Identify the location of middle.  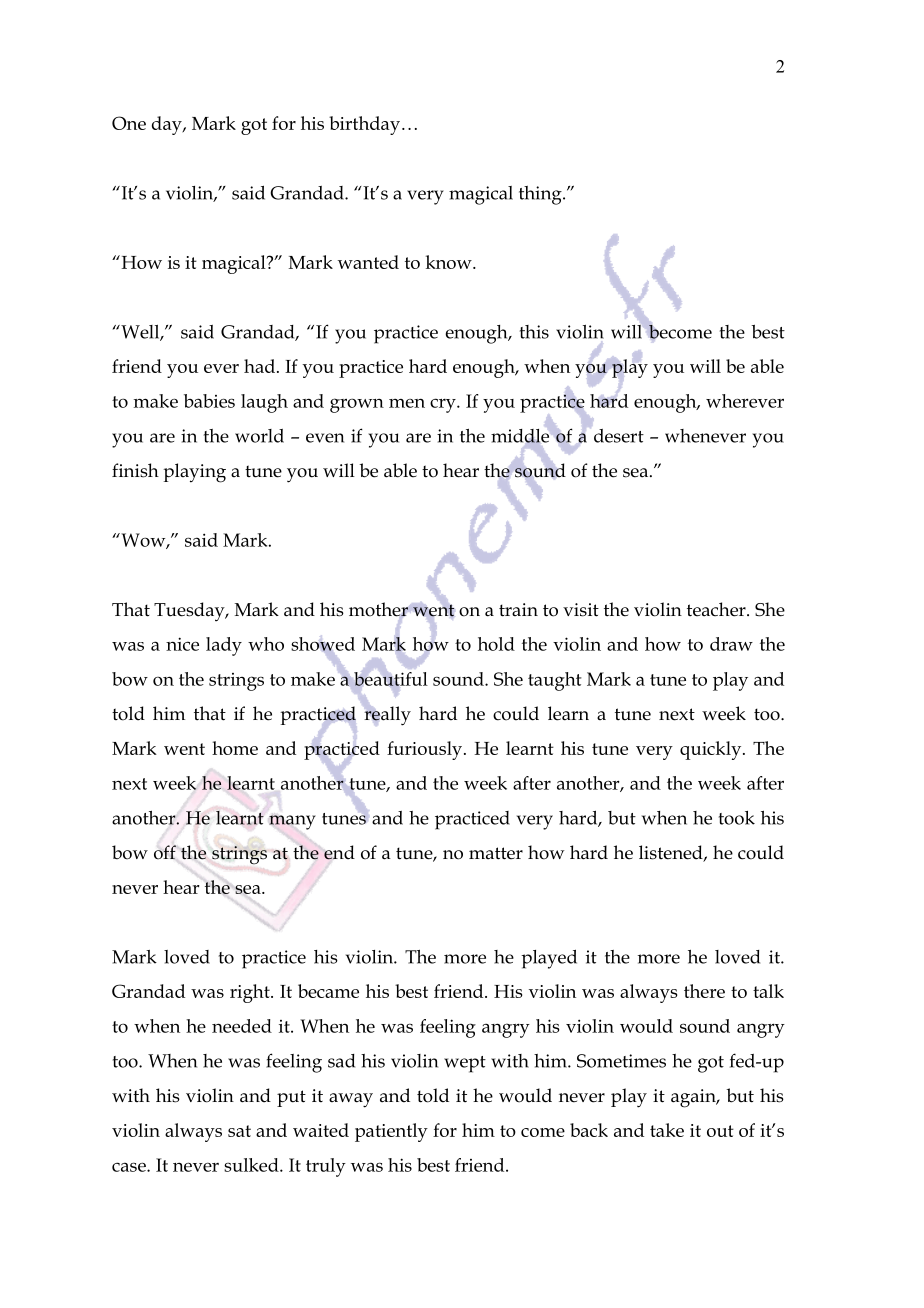
(520, 436).
